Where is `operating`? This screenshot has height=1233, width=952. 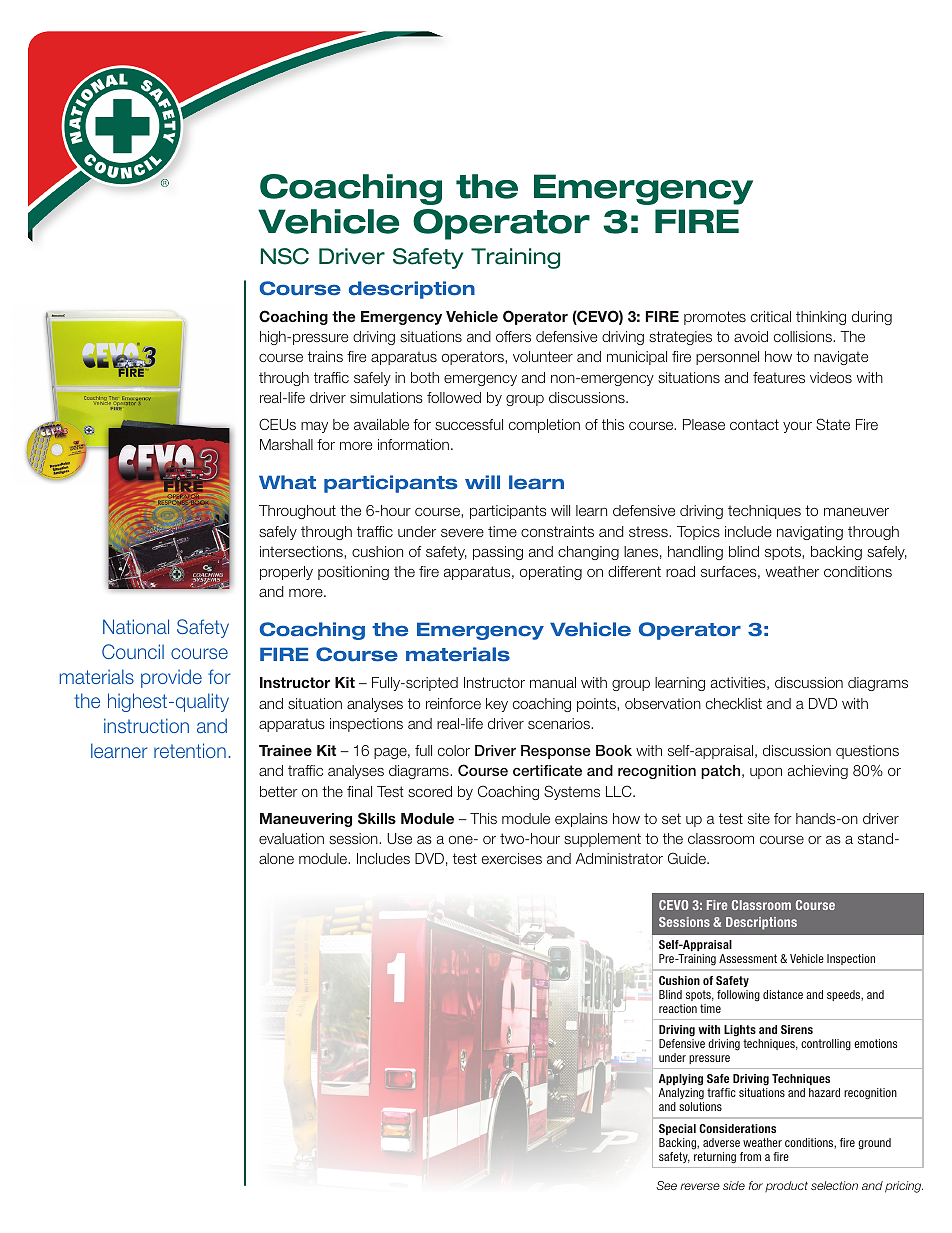 operating is located at coordinates (551, 573).
